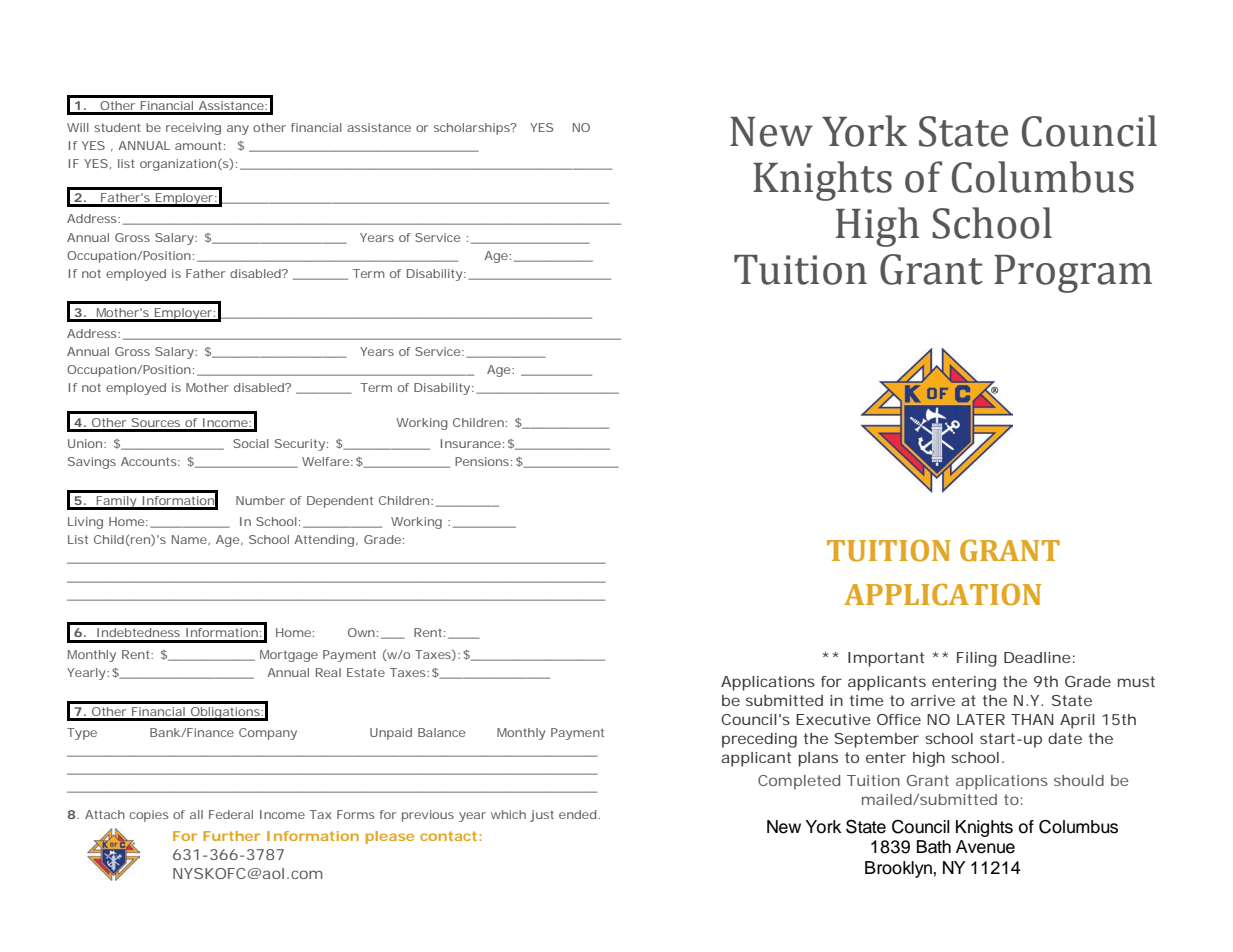 Image resolution: width=1233 pixels, height=952 pixels. What do you see at coordinates (324, 541) in the image?
I see `Attending` at bounding box center [324, 541].
